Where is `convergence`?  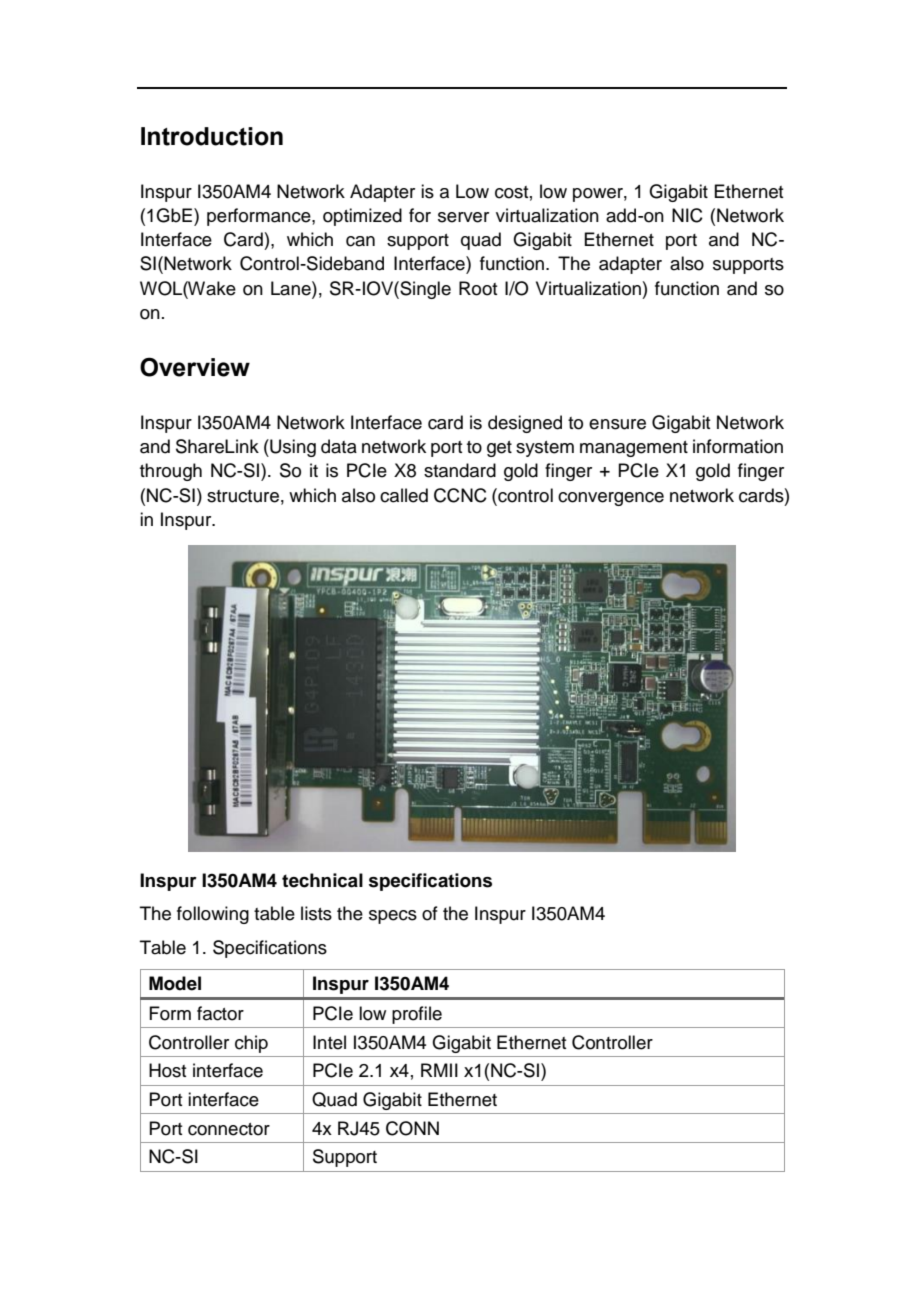
convergence is located at coordinates (611, 499).
